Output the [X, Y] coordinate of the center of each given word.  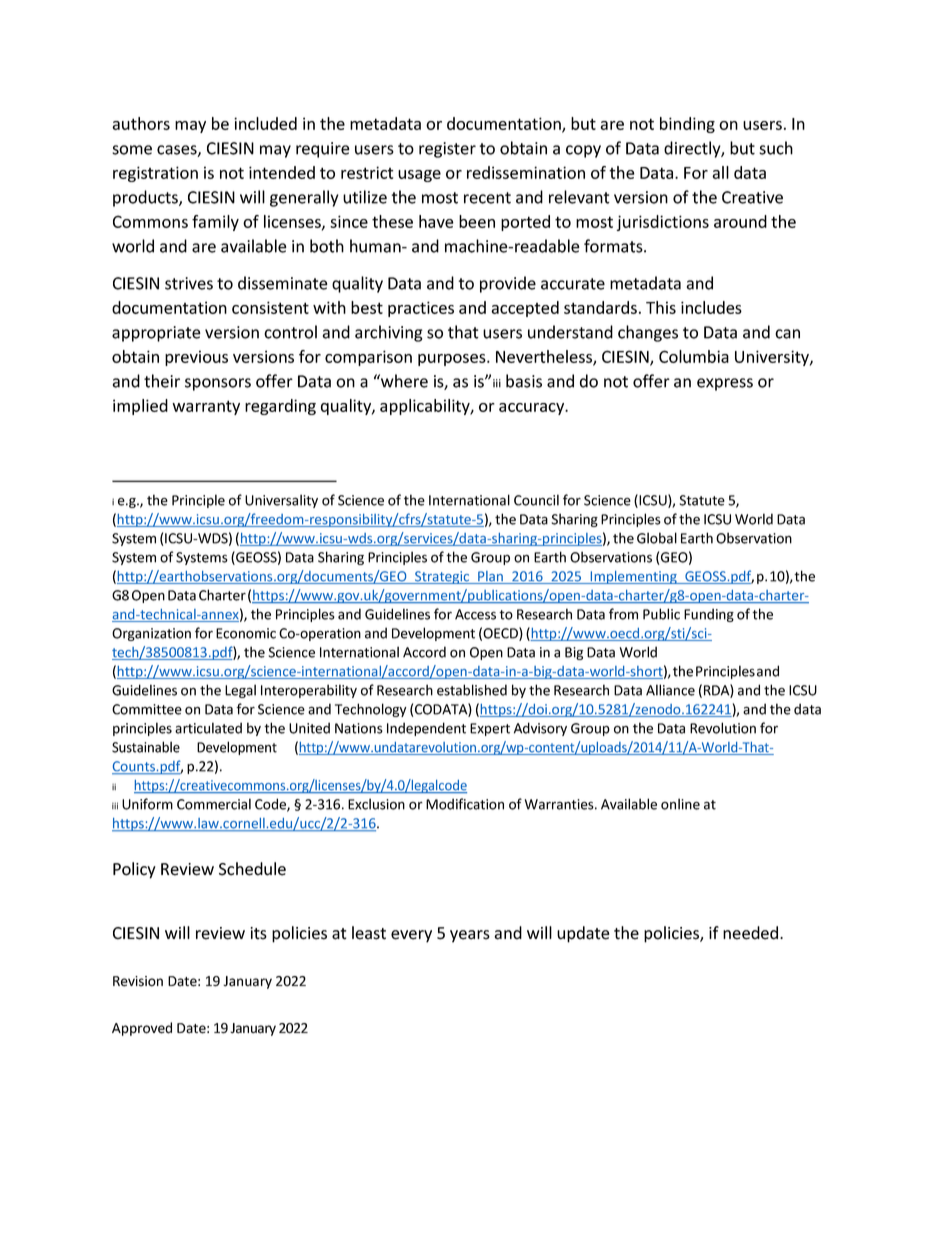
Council [536, 500]
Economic [246, 633]
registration [155, 174]
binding [687, 125]
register [447, 150]
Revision [138, 981]
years [470, 936]
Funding [709, 615]
